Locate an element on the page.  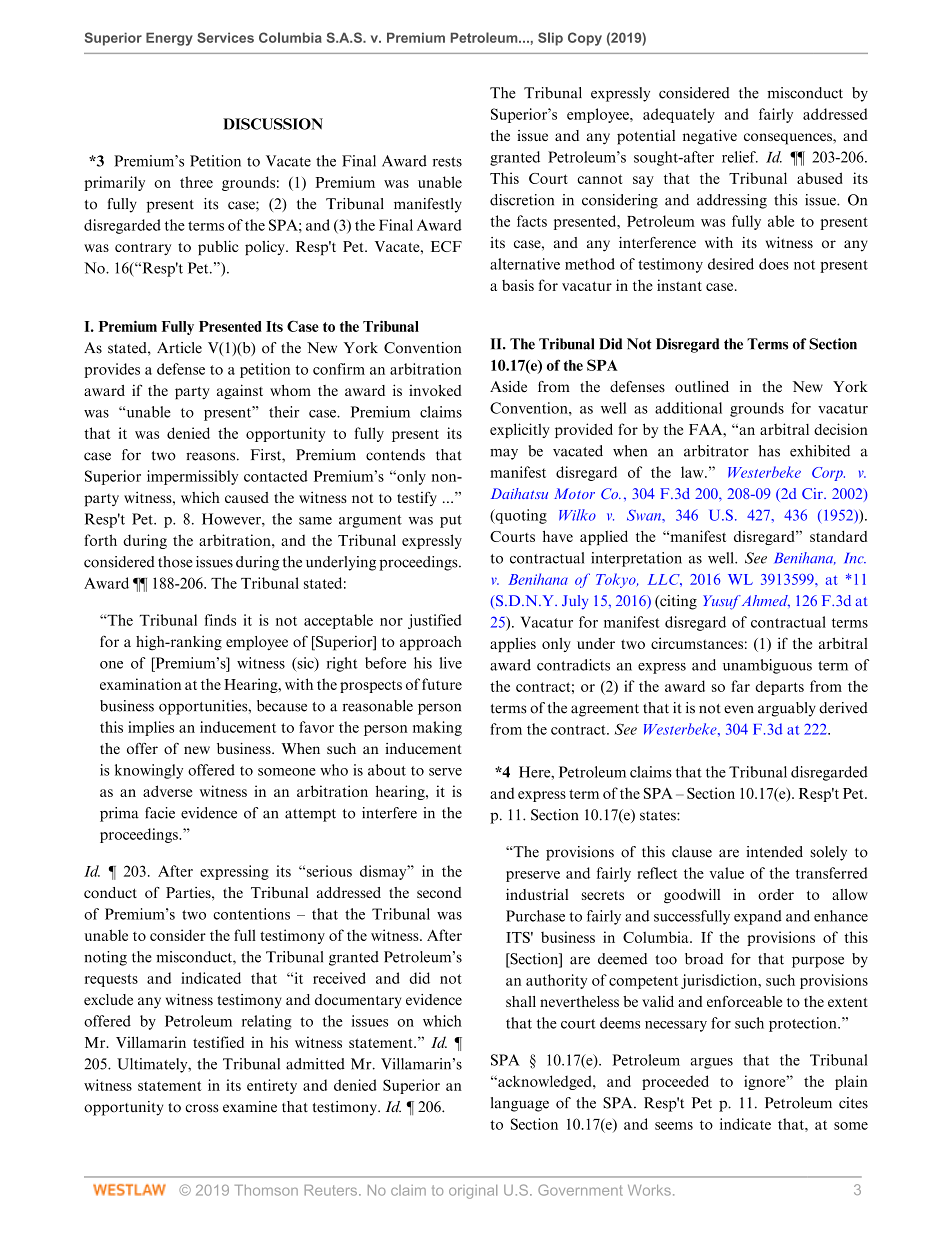
second is located at coordinates (439, 892).
